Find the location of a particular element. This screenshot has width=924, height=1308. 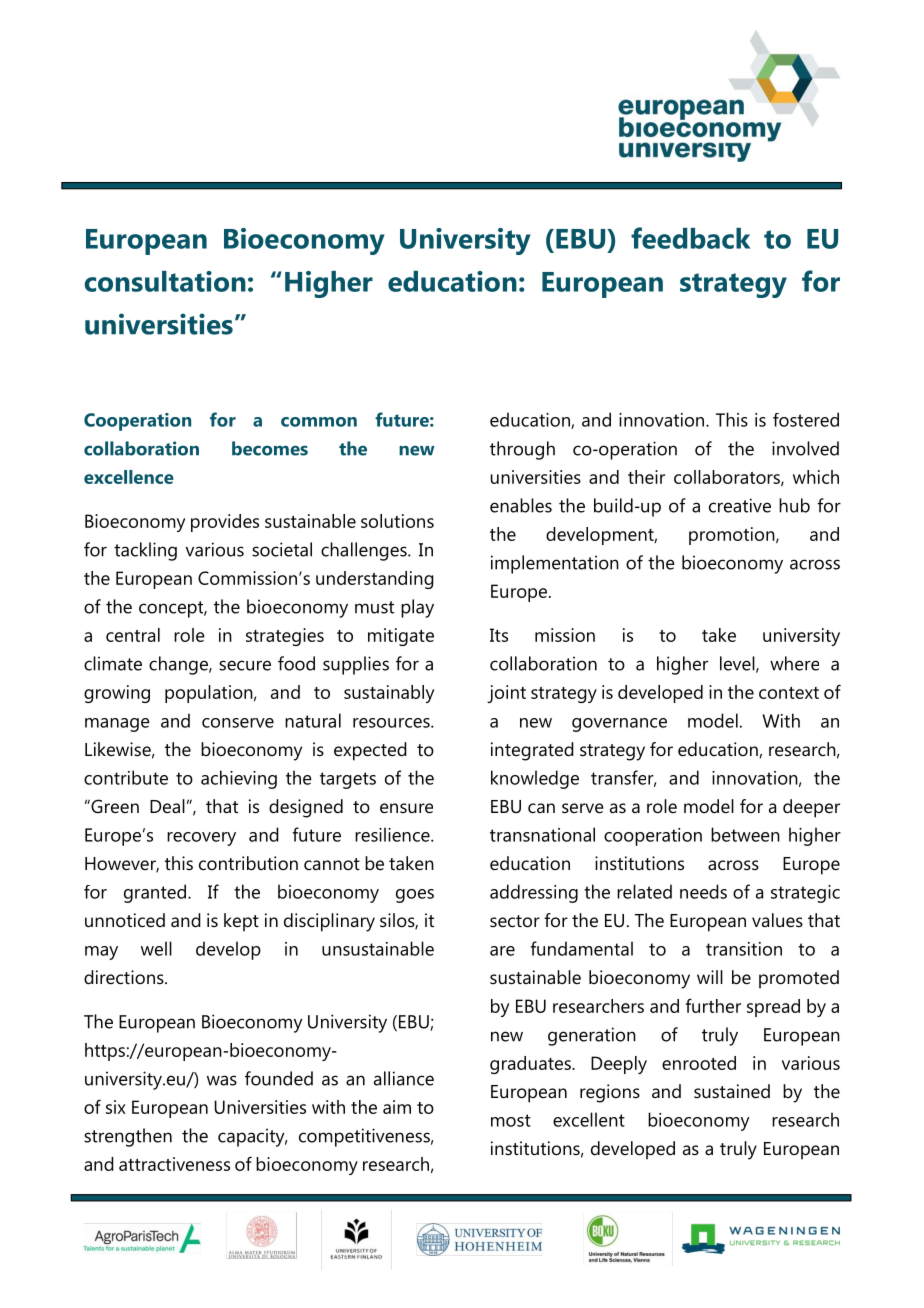

involved is located at coordinates (805, 448).
